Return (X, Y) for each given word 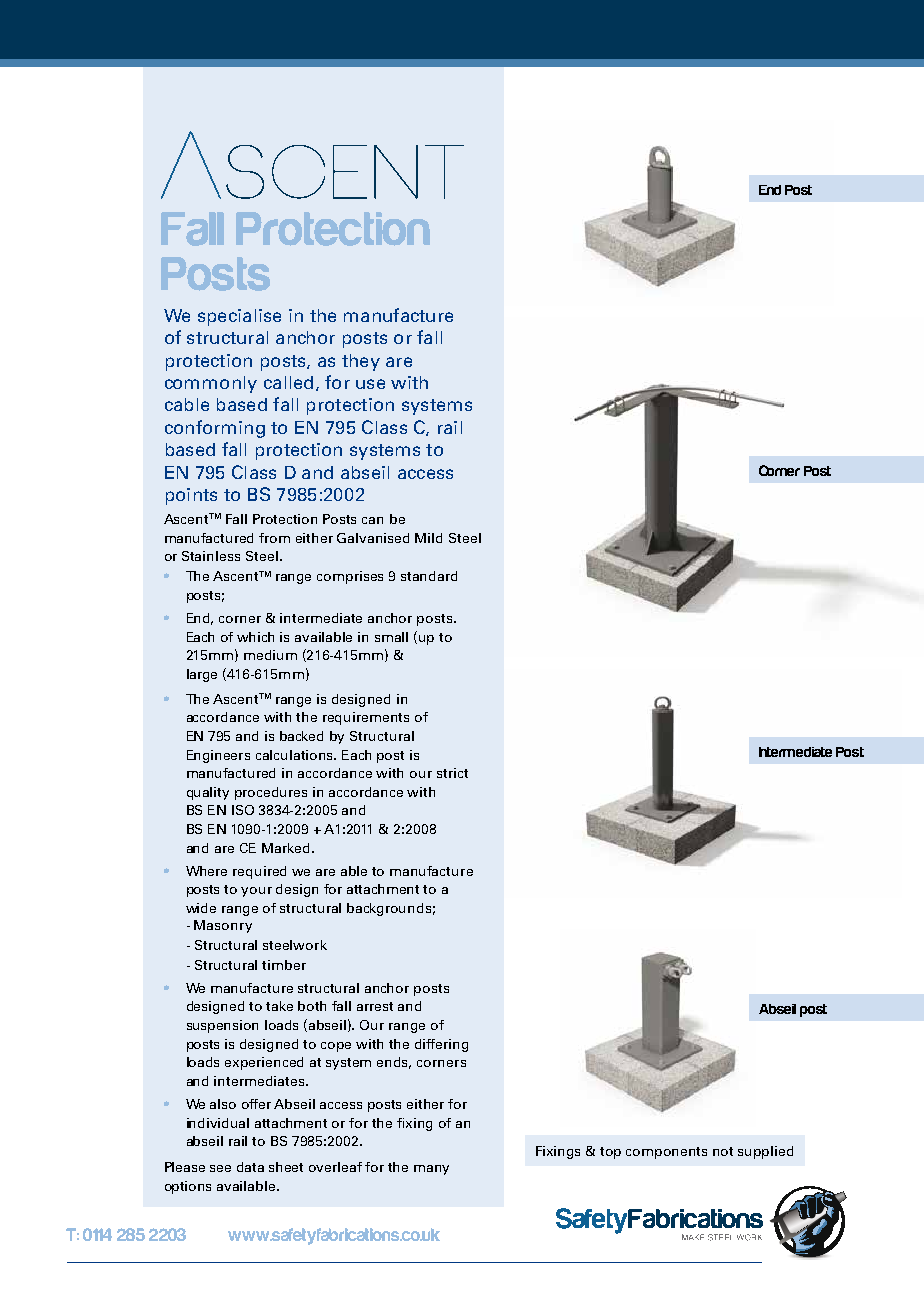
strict (452, 773)
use (370, 384)
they (361, 362)
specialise (239, 317)
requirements (366, 718)
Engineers (218, 756)
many (431, 1170)
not (723, 1151)
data (250, 1167)
